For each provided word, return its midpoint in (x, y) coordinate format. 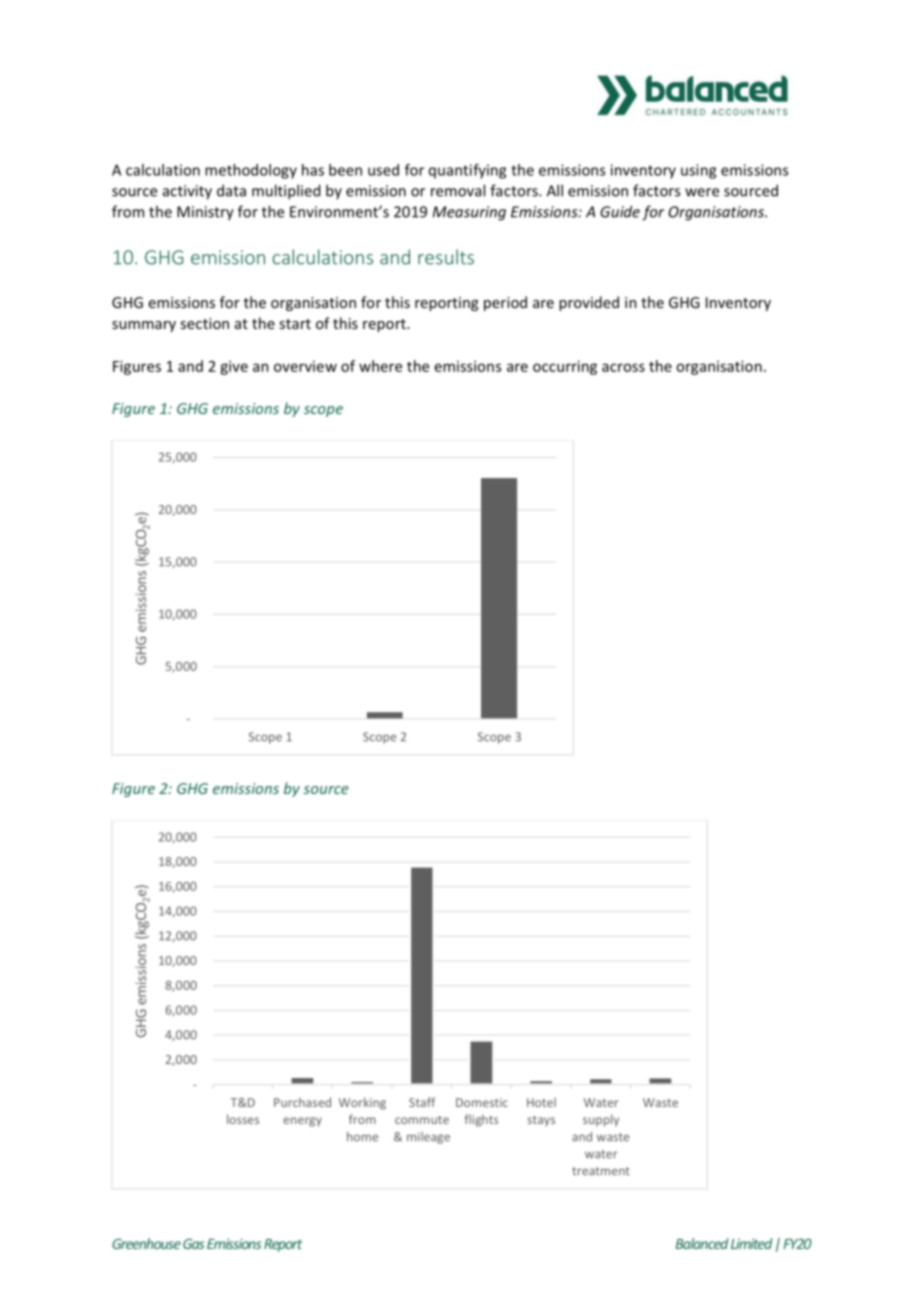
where (380, 366)
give (234, 367)
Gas (193, 1244)
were (702, 192)
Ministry (205, 213)
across (623, 367)
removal (458, 190)
